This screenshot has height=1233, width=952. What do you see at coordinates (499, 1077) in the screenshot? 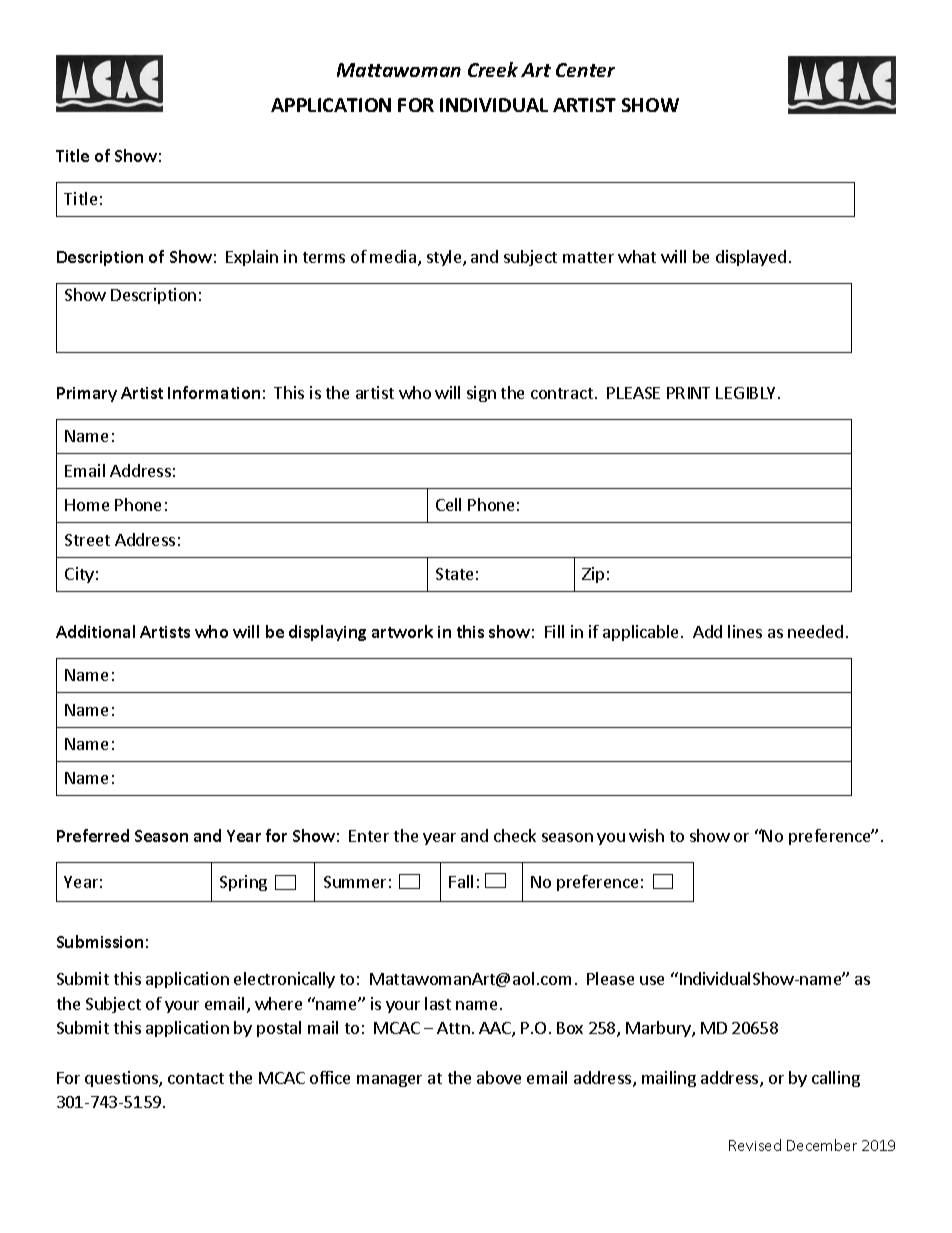
I see `above` at bounding box center [499, 1077].
